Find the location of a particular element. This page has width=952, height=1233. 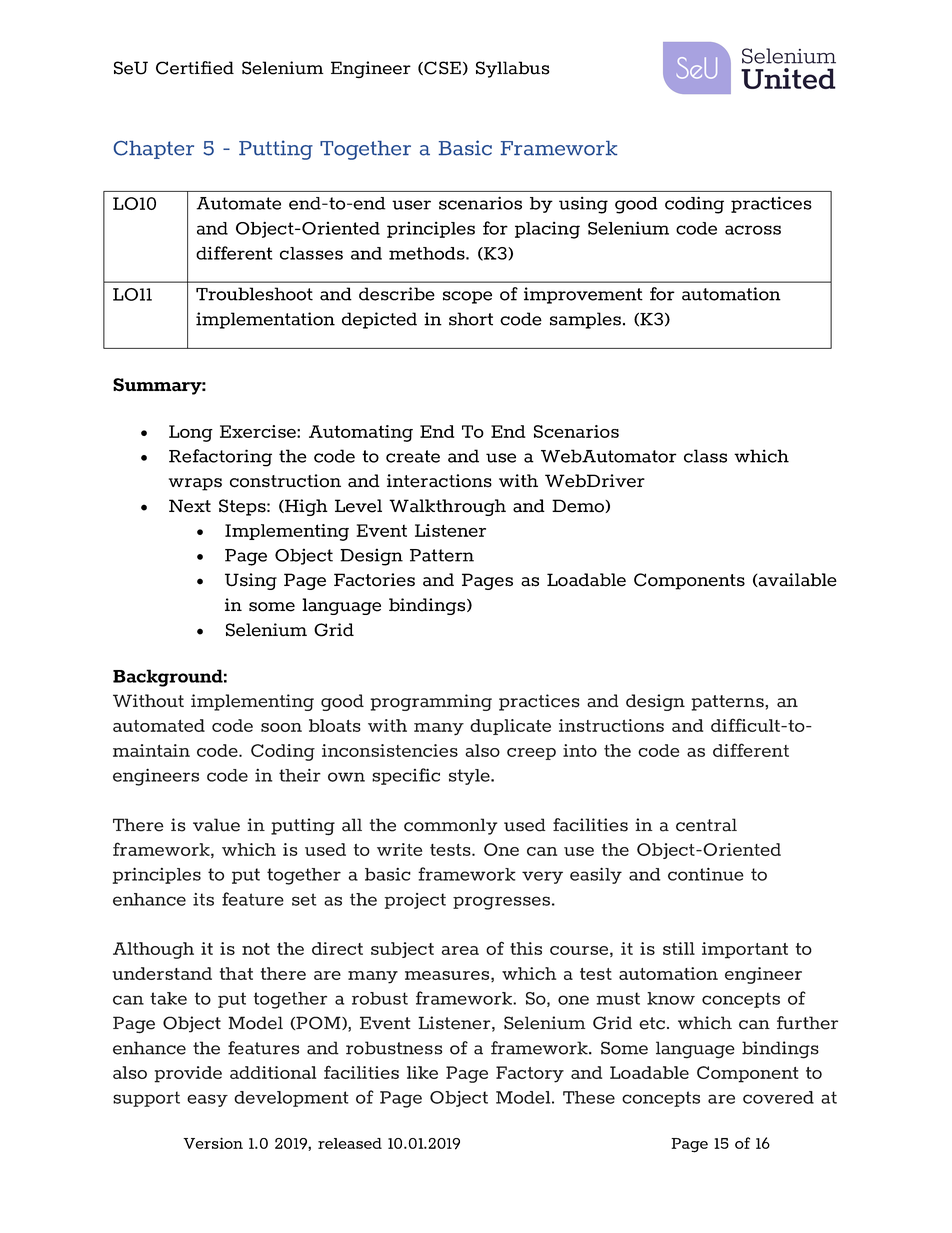

Factories is located at coordinates (374, 580).
